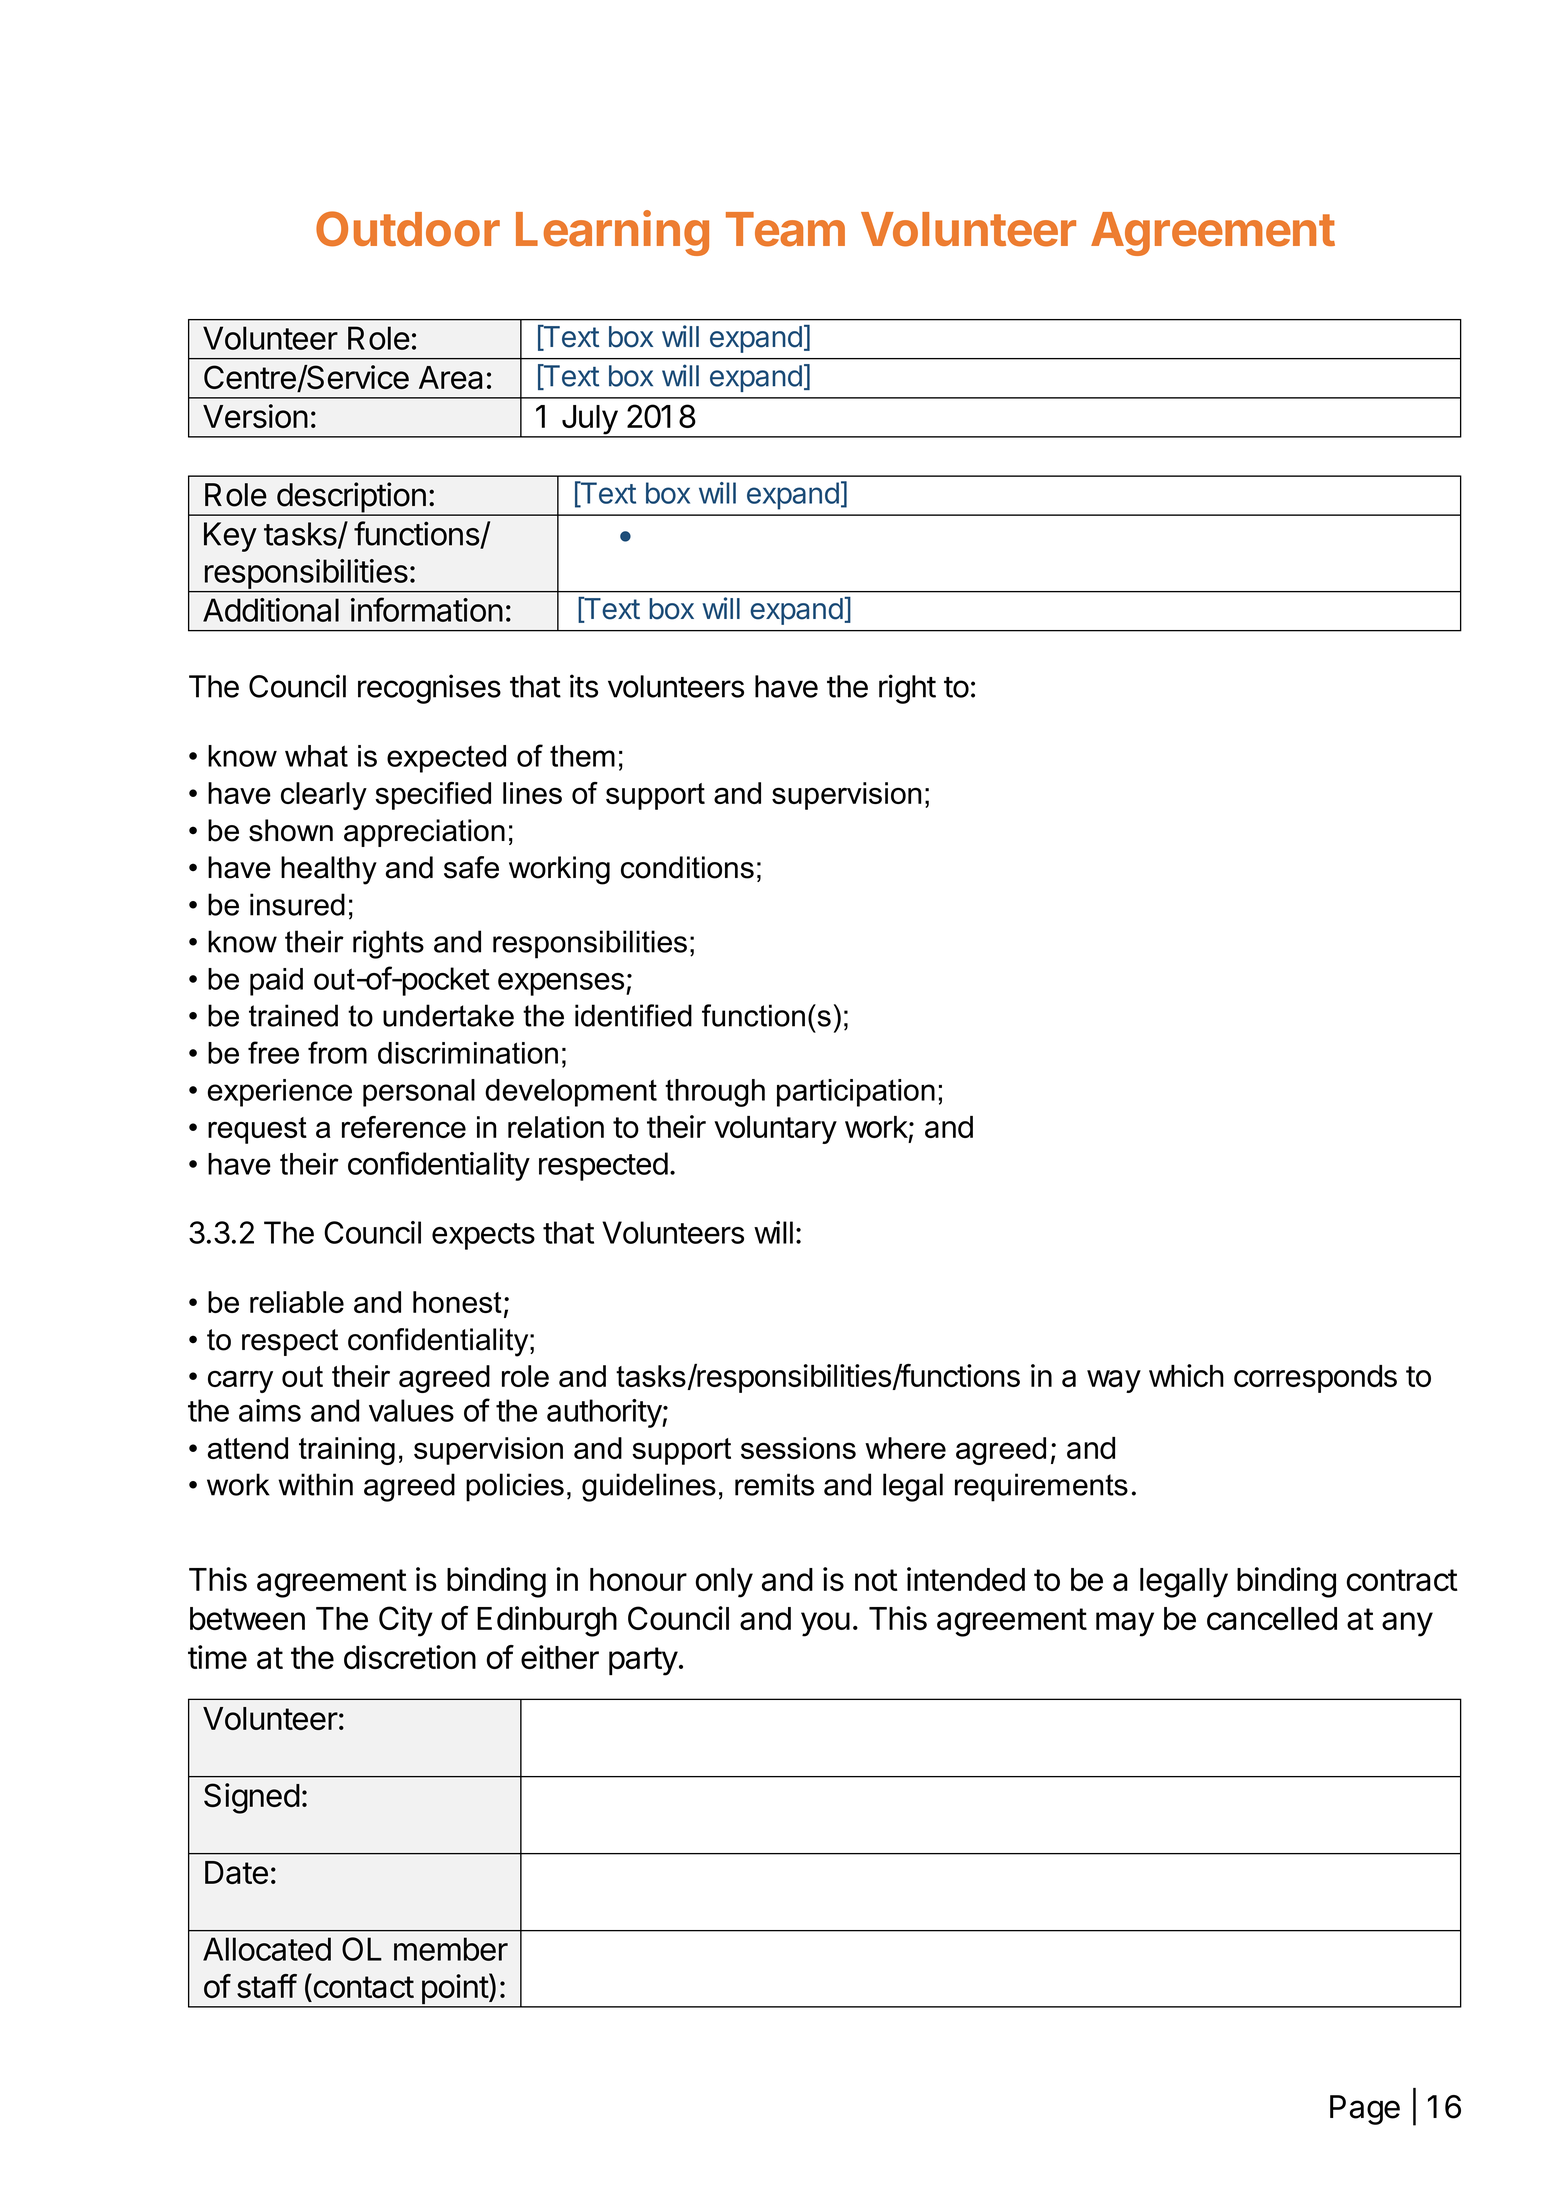 The image size is (1553, 2196). I want to click on voluntary, so click(775, 1130).
